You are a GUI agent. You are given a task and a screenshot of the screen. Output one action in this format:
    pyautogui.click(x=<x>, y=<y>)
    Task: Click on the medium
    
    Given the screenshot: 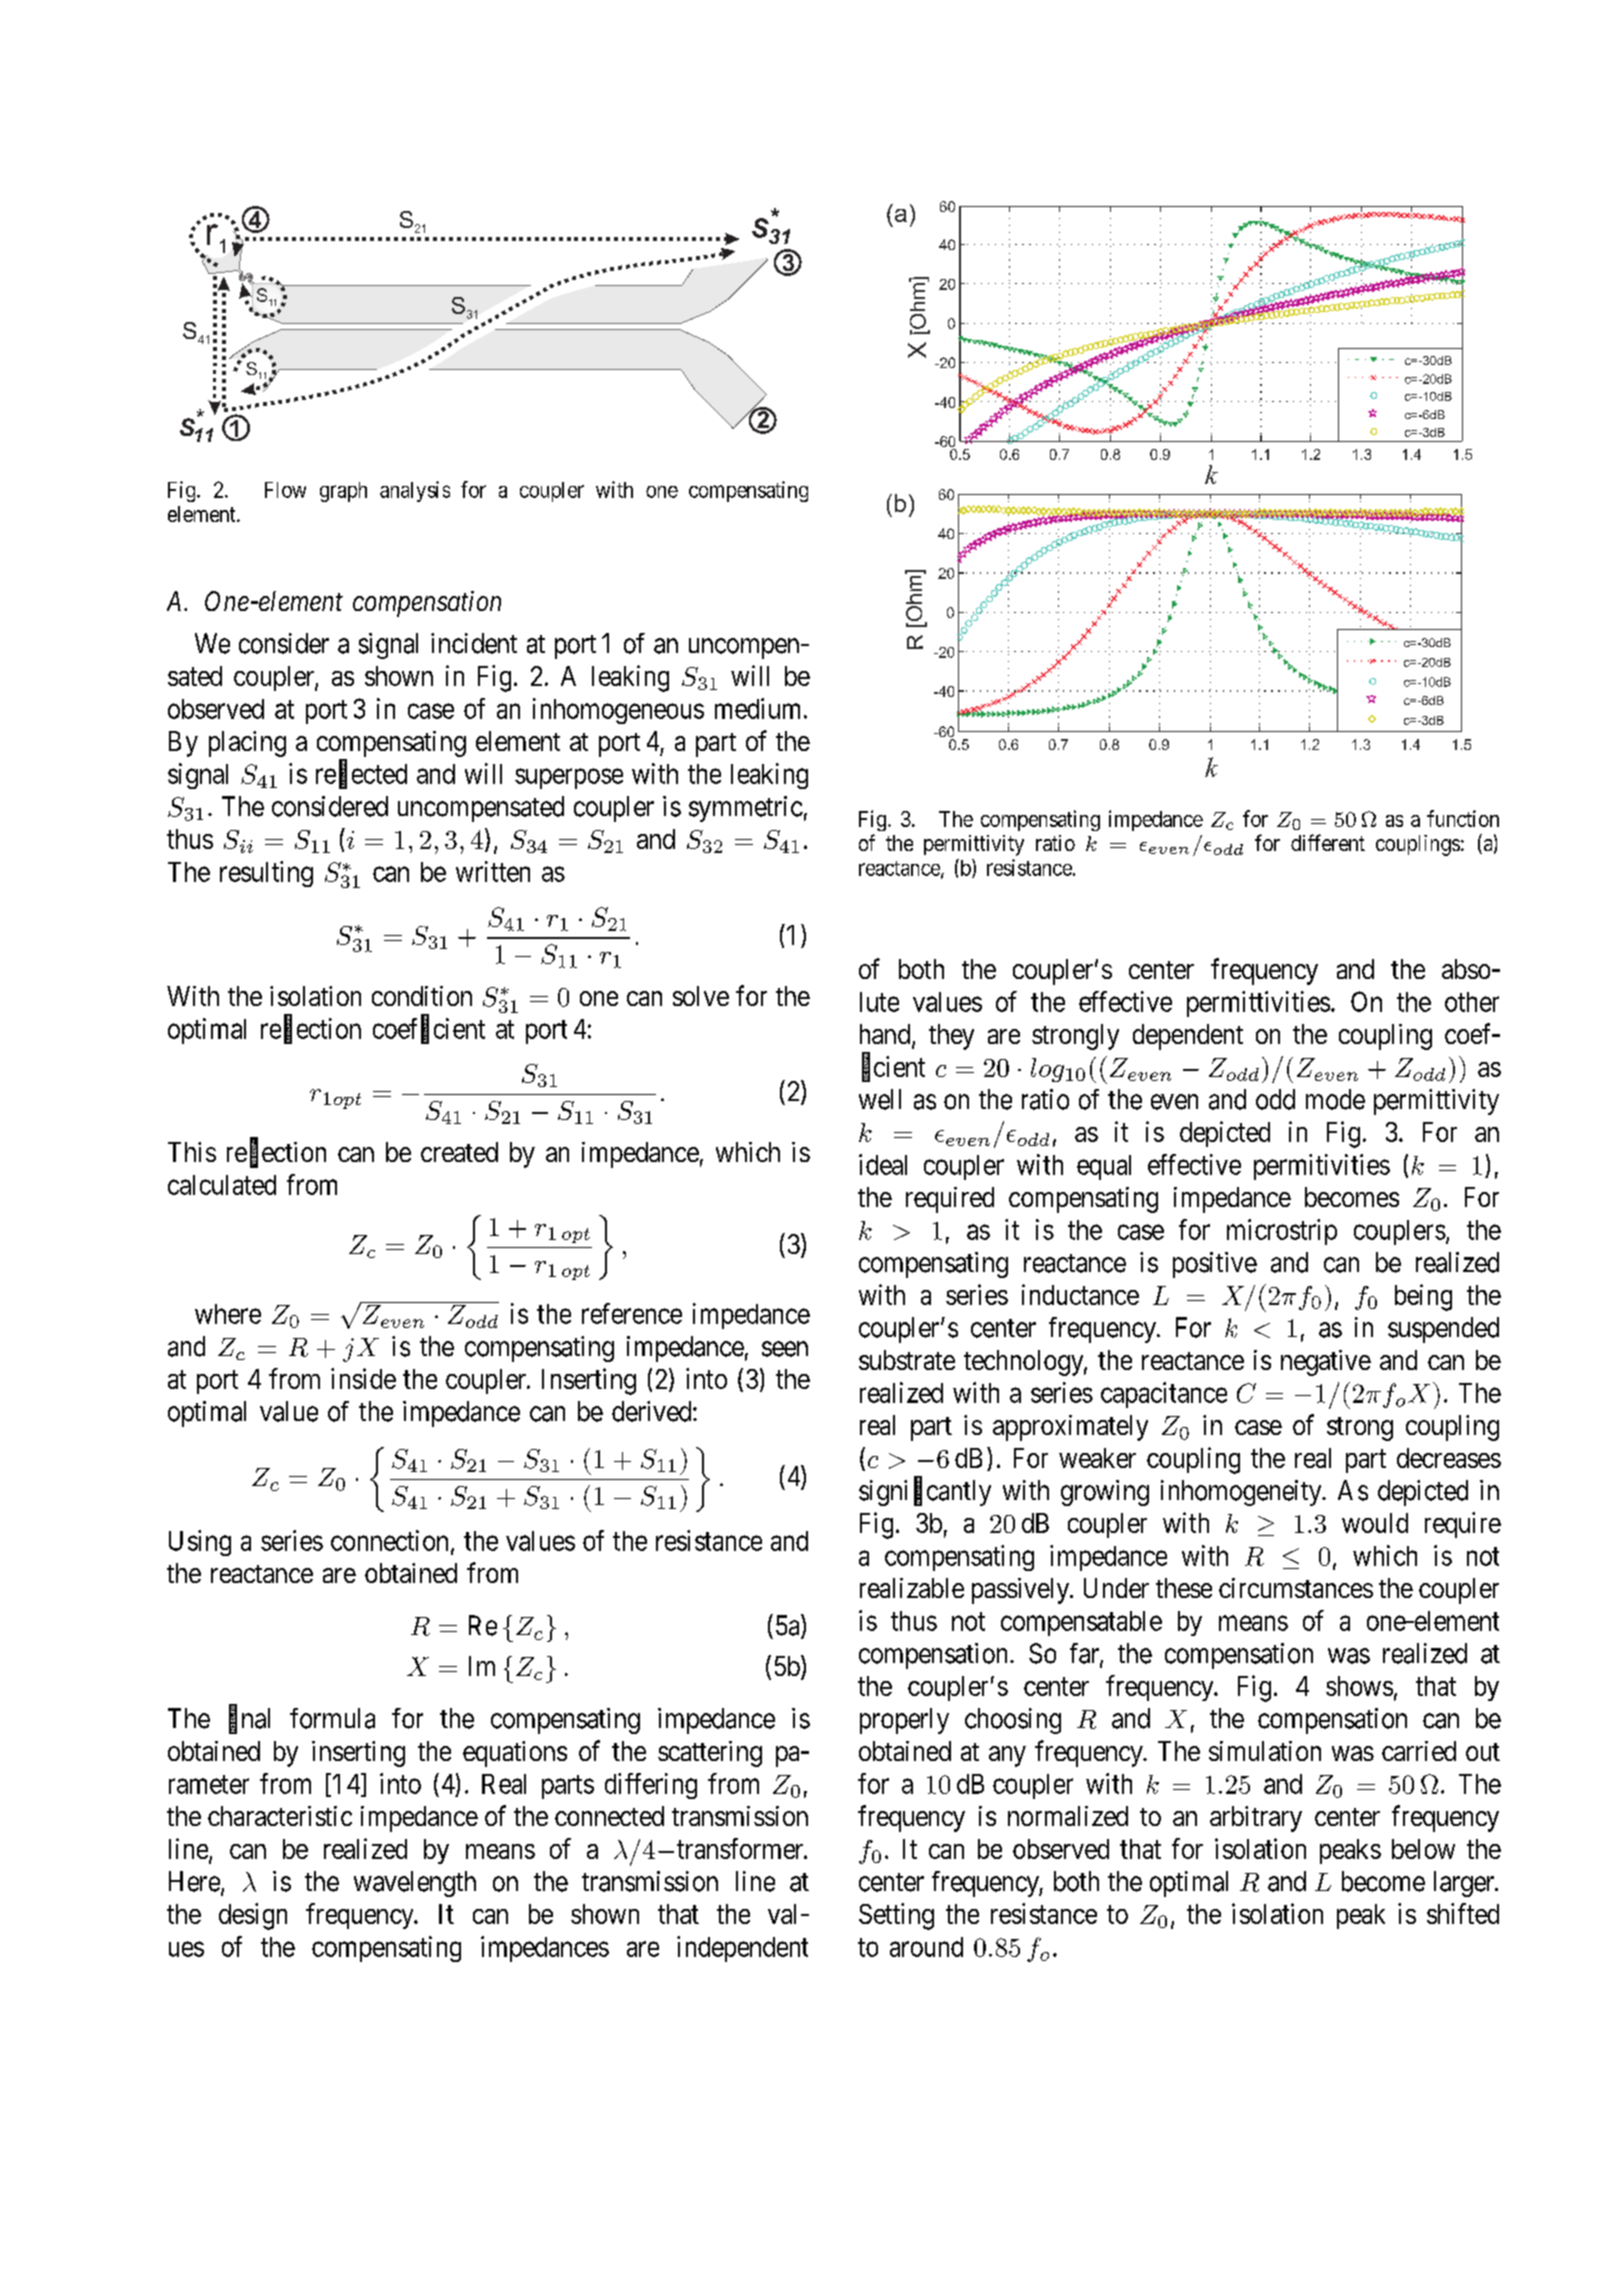 What is the action you would take?
    pyautogui.click(x=757, y=708)
